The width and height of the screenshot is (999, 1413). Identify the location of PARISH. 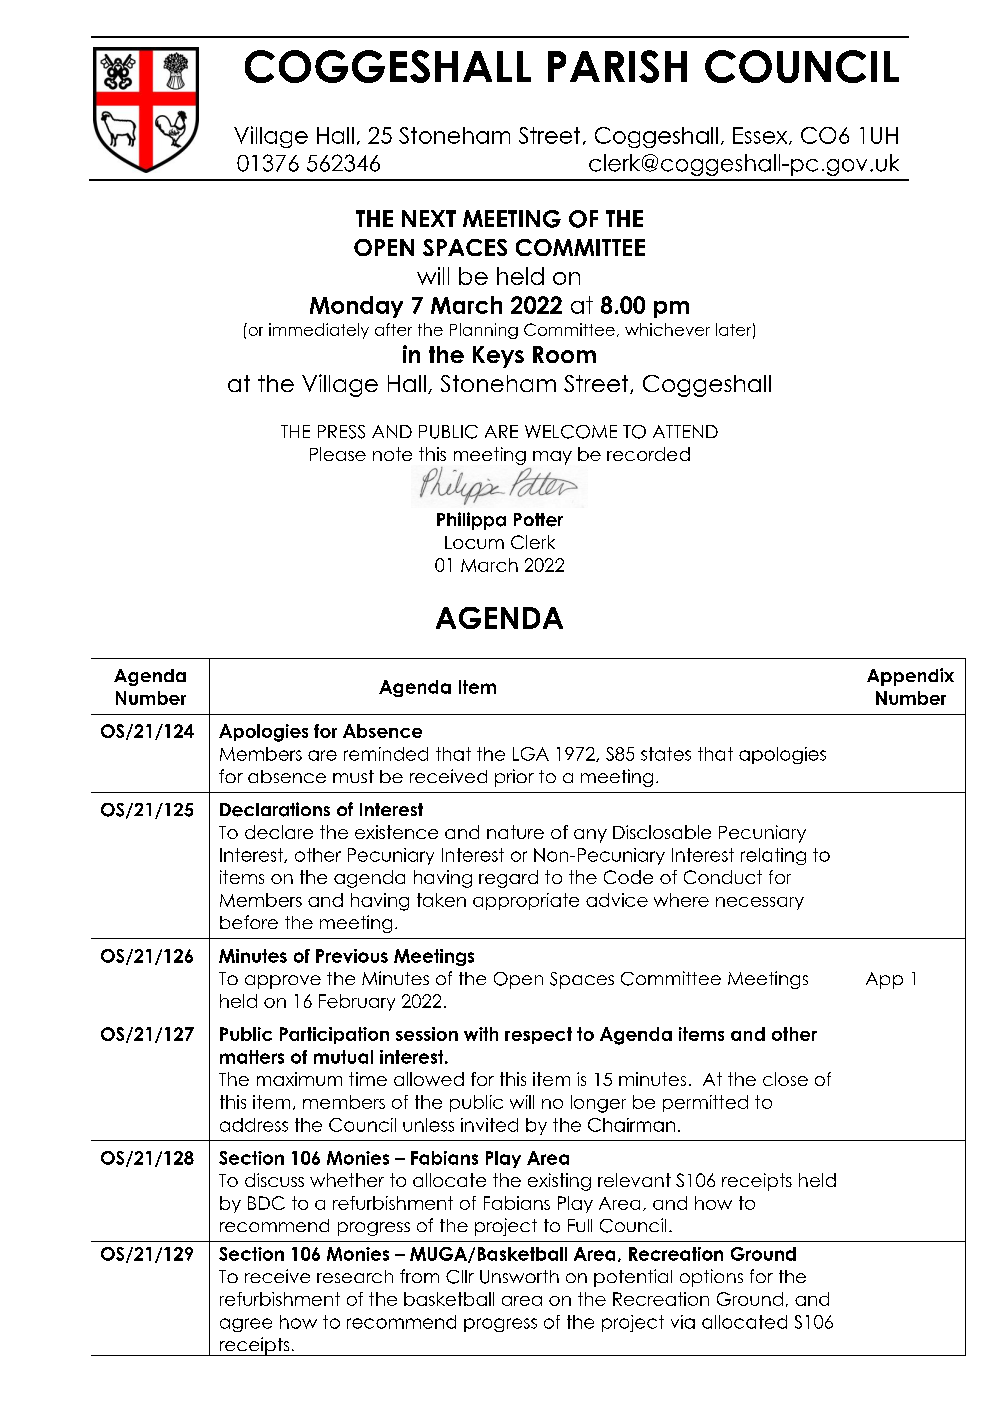
(617, 66).
